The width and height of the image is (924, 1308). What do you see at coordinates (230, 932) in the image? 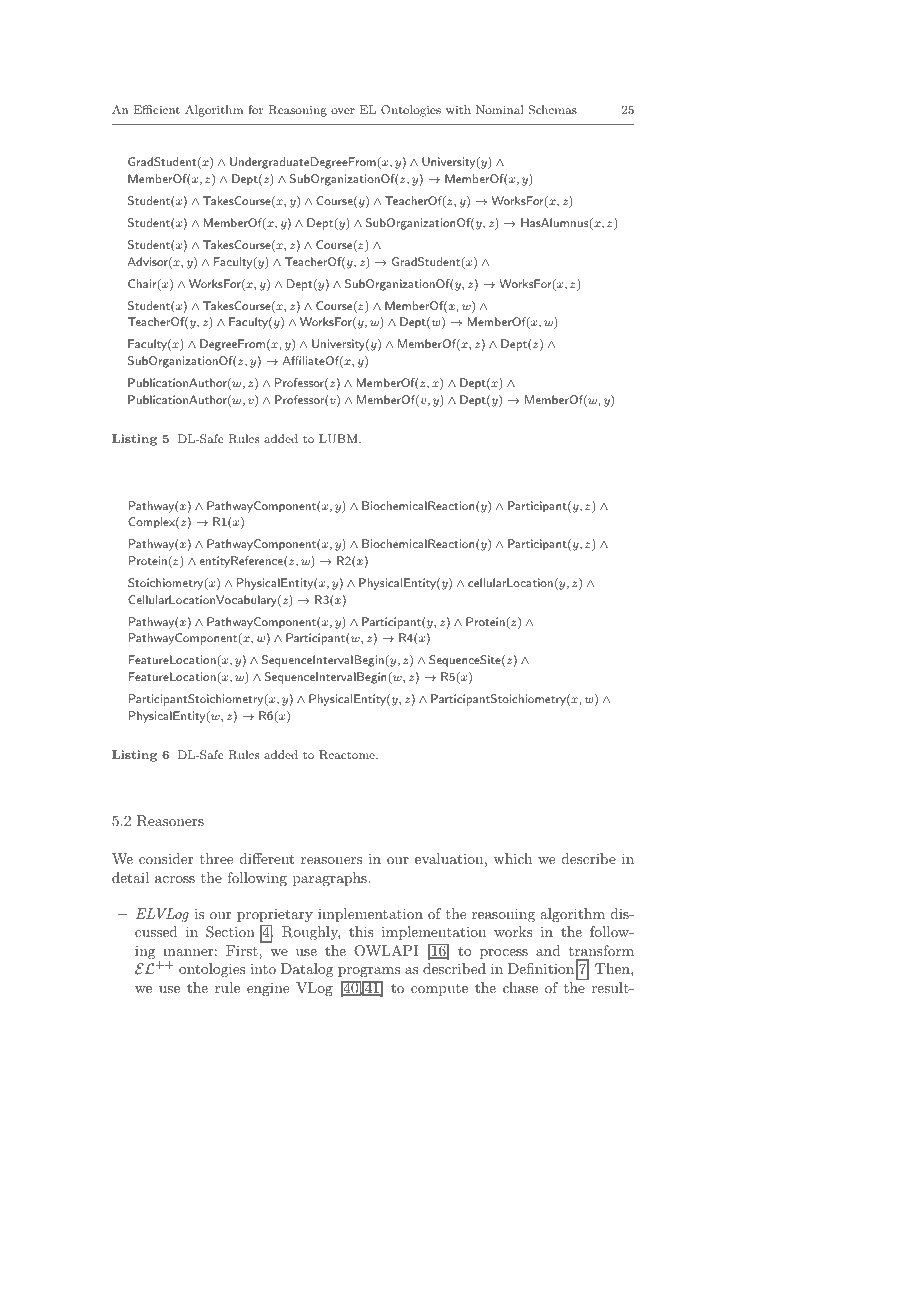
I see `Section` at bounding box center [230, 932].
